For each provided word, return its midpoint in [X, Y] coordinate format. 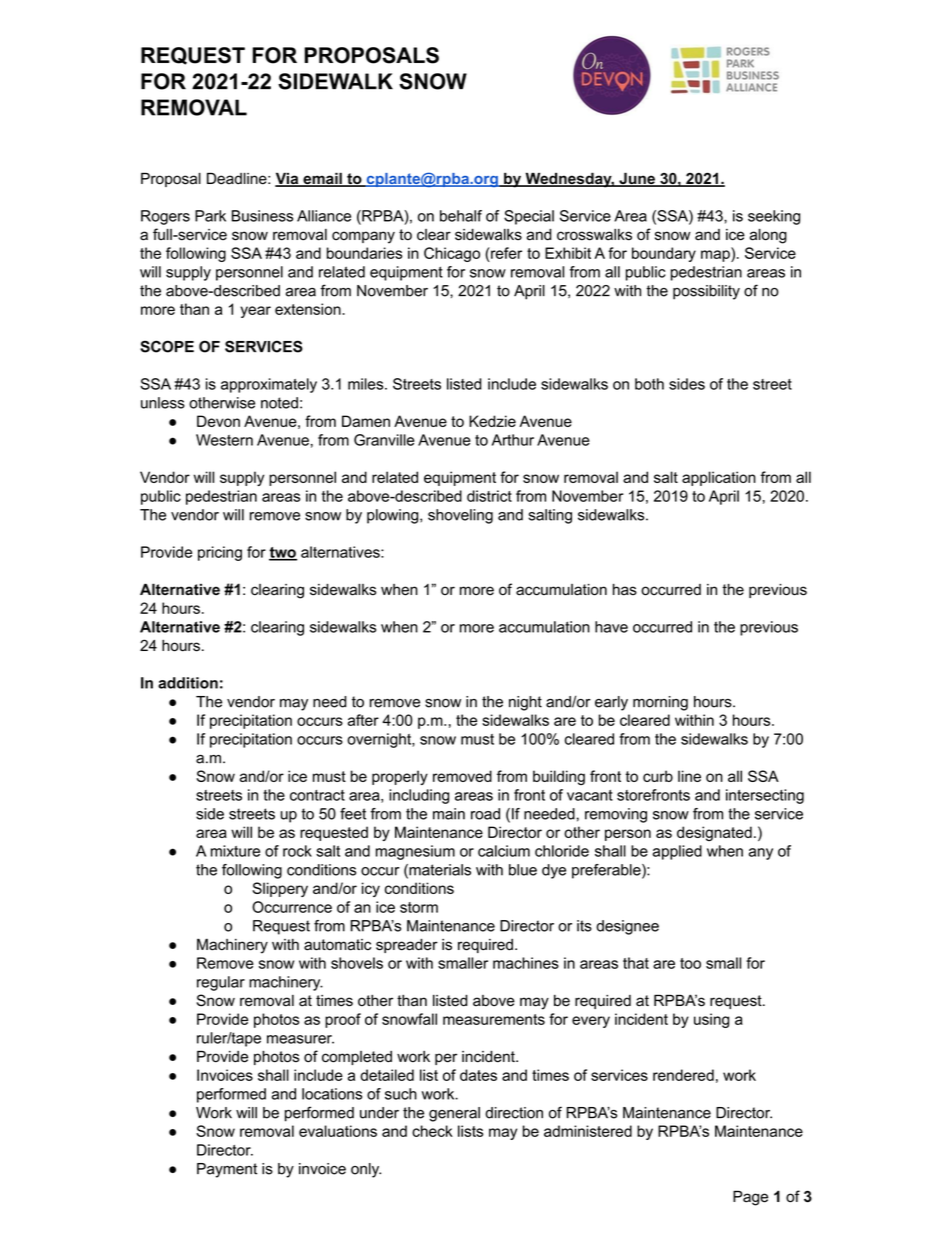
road [485, 814]
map [716, 255]
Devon [218, 421]
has [625, 590]
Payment [227, 1170]
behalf [461, 216]
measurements [494, 1019]
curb [658, 776]
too [690, 963]
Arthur [513, 440]
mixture [235, 851]
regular [221, 983]
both [649, 384]
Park [210, 216]
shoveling [460, 516]
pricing [220, 553]
